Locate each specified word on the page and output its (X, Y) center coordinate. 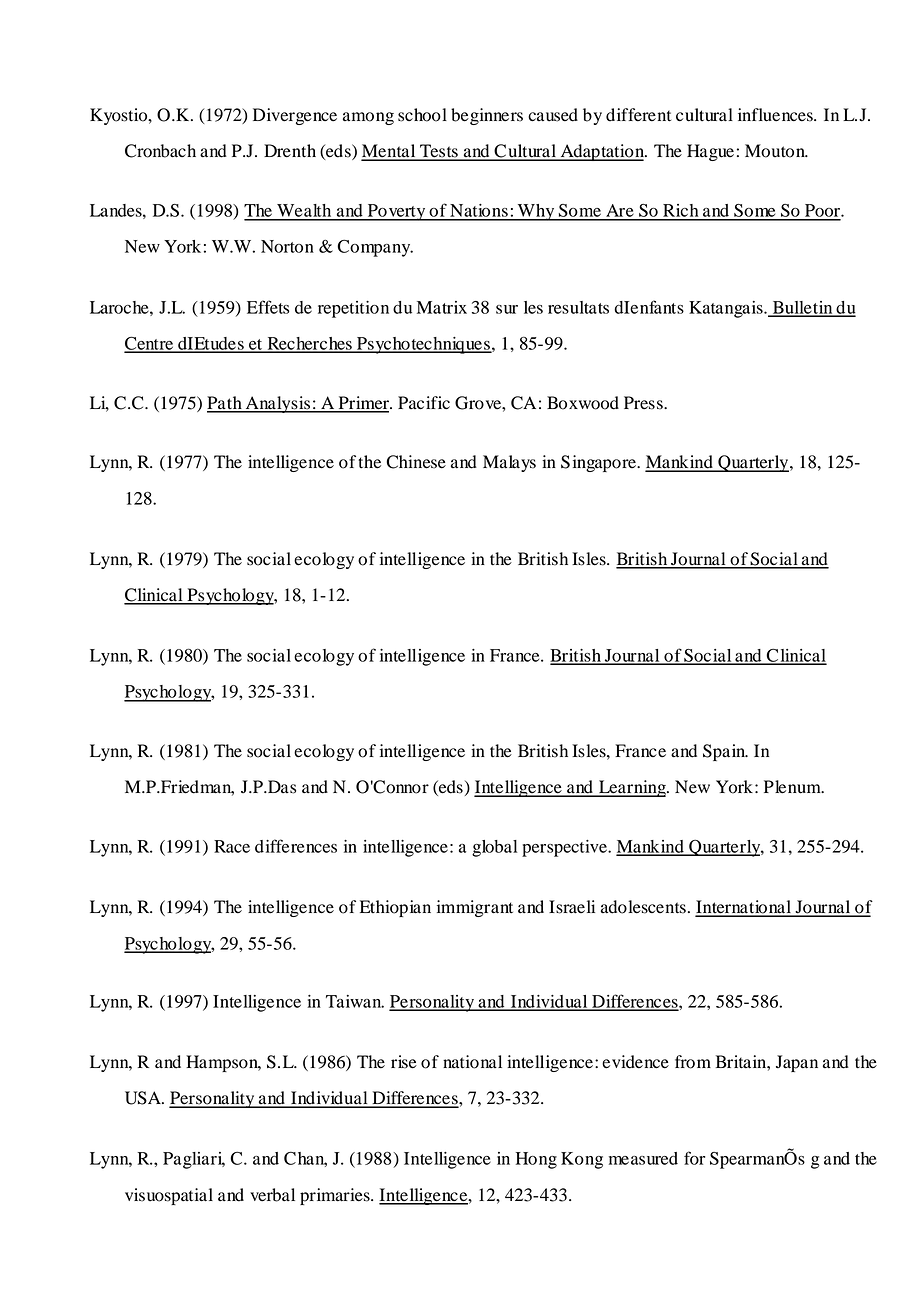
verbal (272, 1195)
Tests (439, 152)
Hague (710, 152)
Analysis (278, 404)
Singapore (599, 463)
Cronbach (160, 151)
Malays (509, 463)
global (494, 848)
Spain (725, 752)
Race (232, 846)
